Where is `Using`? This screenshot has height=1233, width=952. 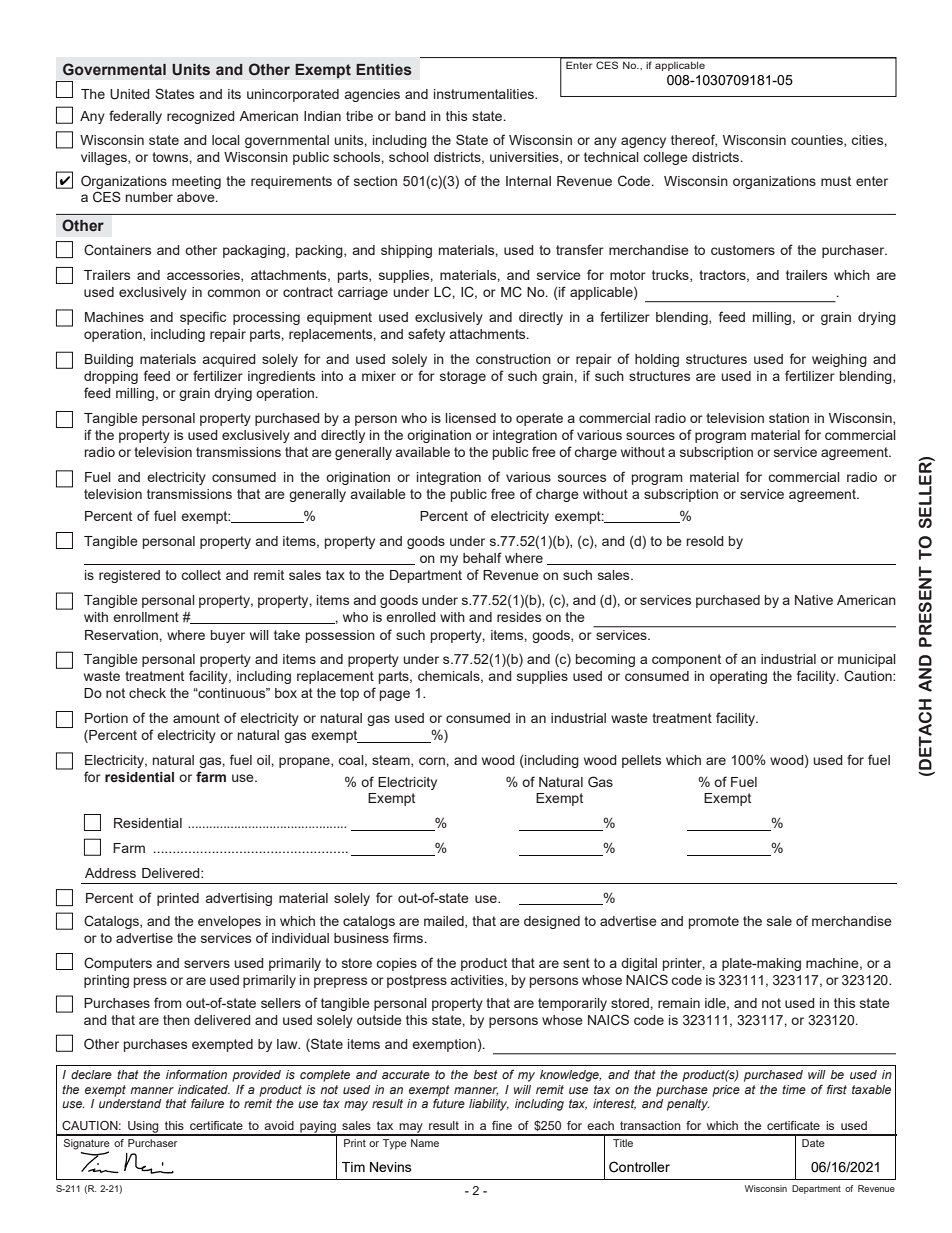 Using is located at coordinates (143, 1128).
